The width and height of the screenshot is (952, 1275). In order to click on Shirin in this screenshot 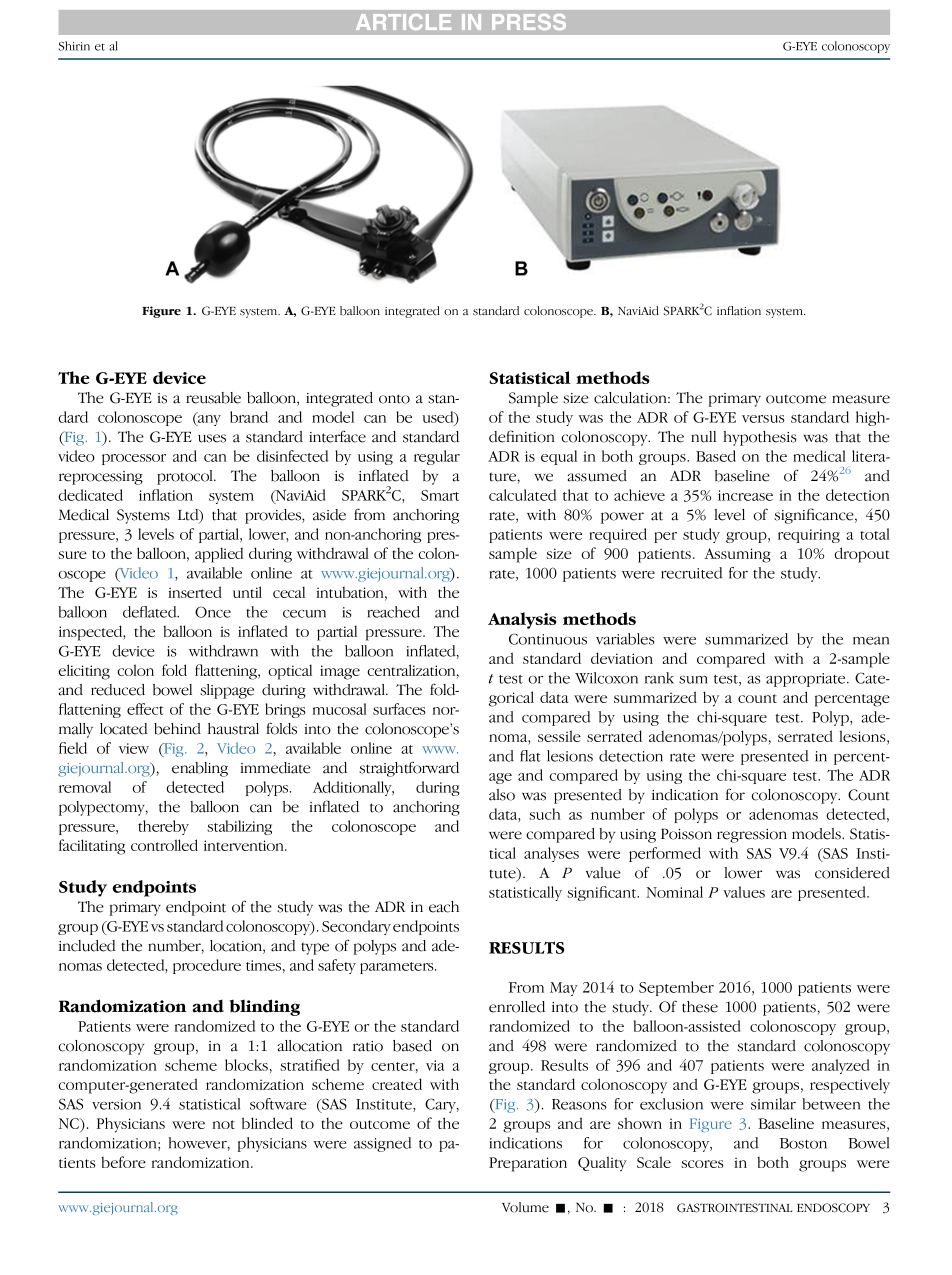, I will do `click(74, 46)`.
